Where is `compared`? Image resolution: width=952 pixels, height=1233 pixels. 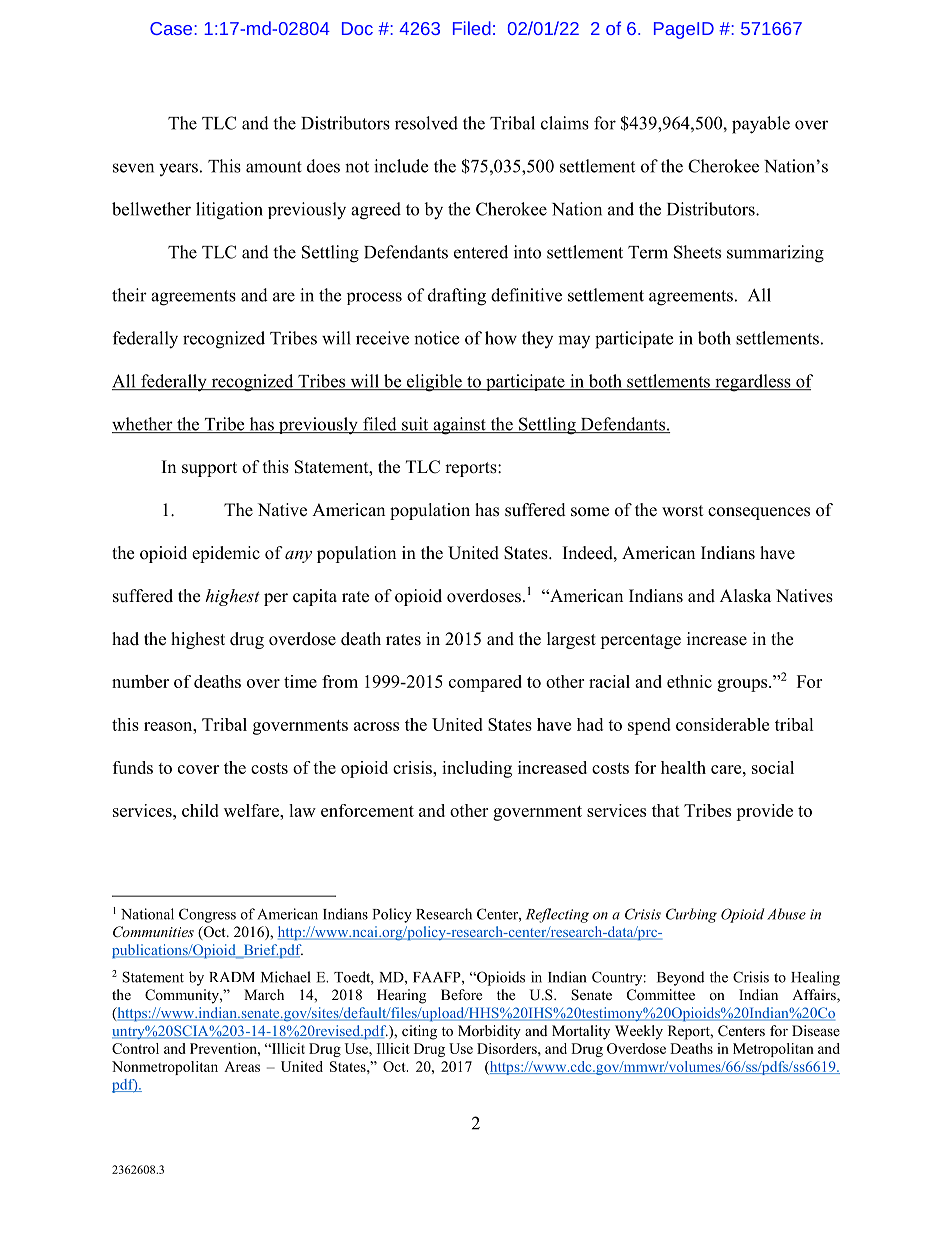
compared is located at coordinates (485, 683).
